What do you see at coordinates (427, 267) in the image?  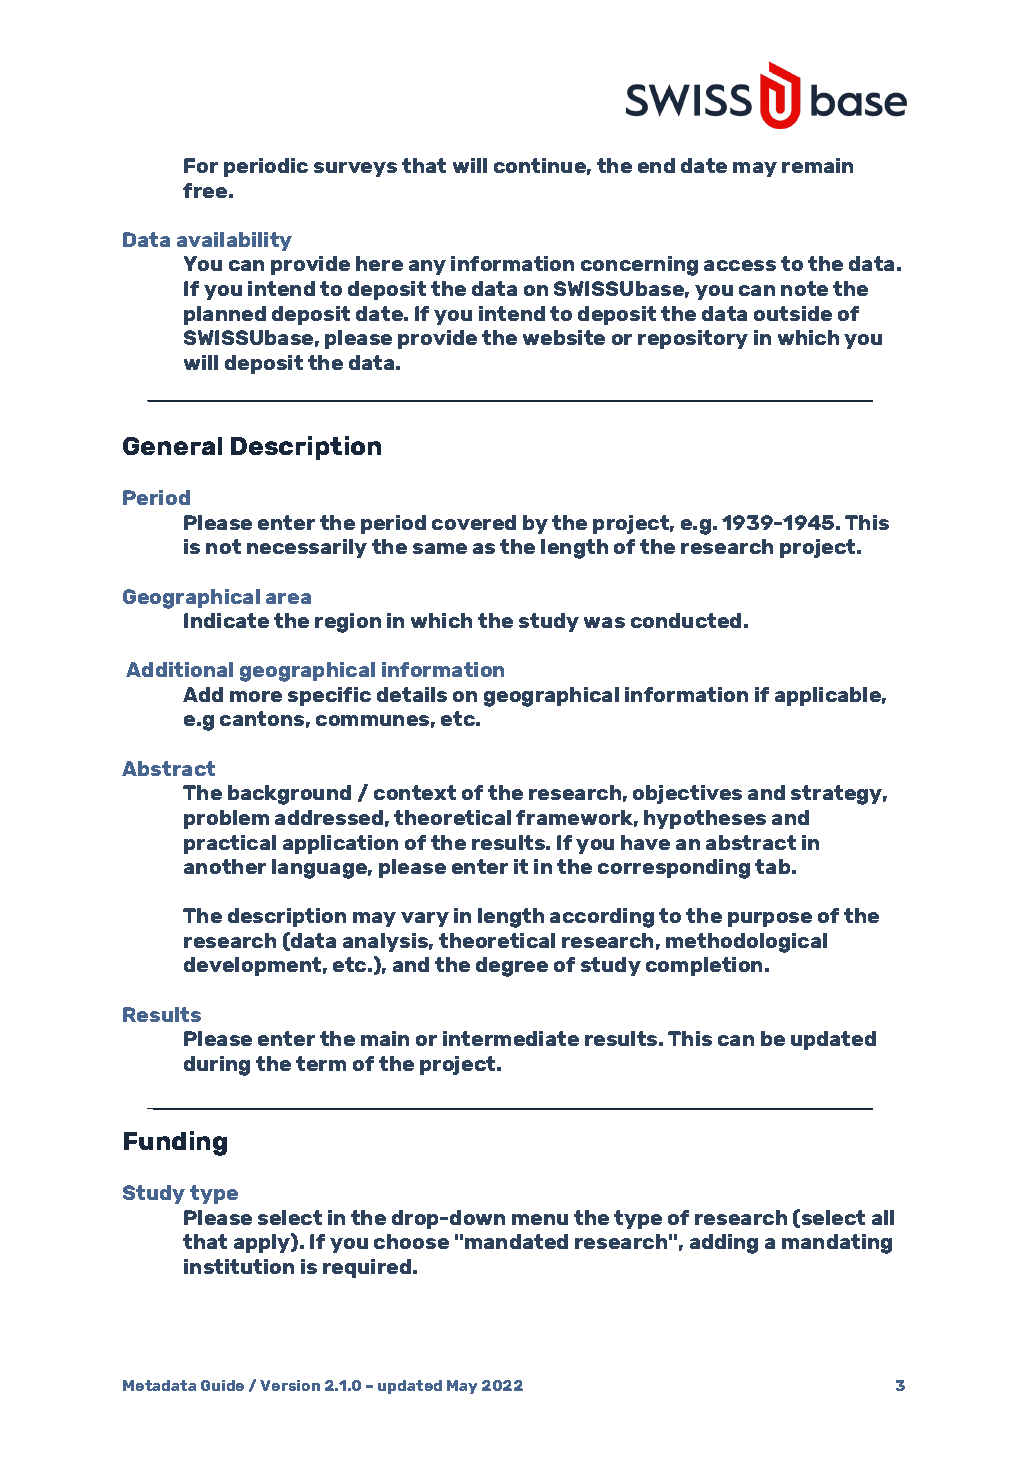 I see `any` at bounding box center [427, 267].
